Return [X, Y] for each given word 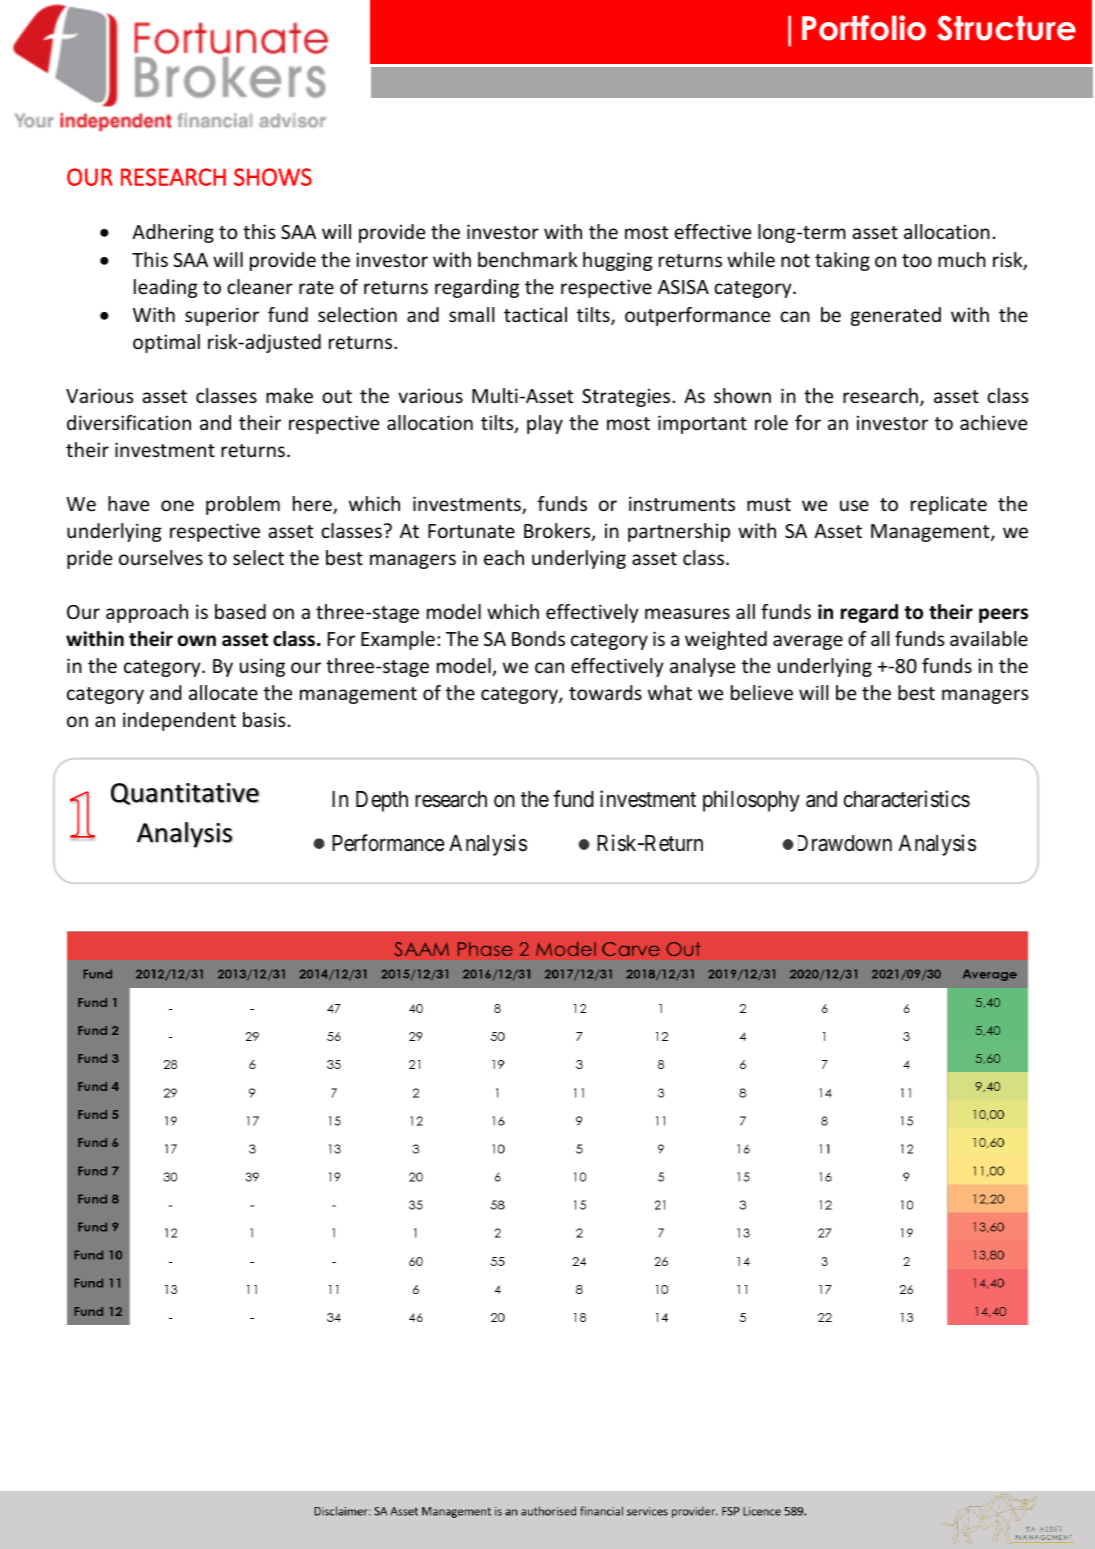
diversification [129, 422]
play [545, 424]
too [917, 260]
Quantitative [185, 794]
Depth [382, 801]
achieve [993, 422]
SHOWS [273, 177]
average [808, 642]
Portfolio [864, 28]
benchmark [528, 259]
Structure [1006, 28]
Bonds [538, 638]
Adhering [173, 233]
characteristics [907, 799]
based [240, 611]
